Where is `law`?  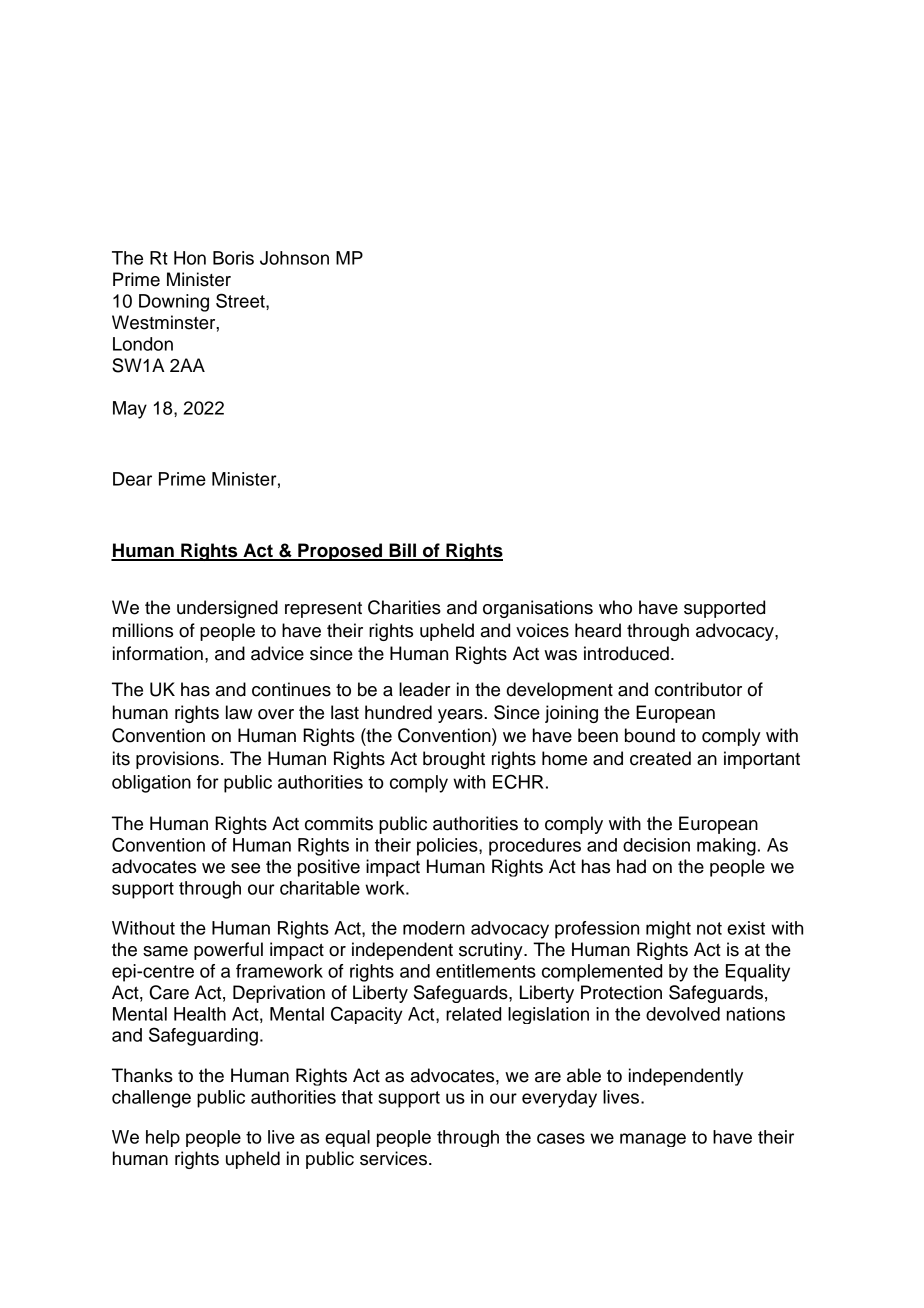 law is located at coordinates (239, 712).
